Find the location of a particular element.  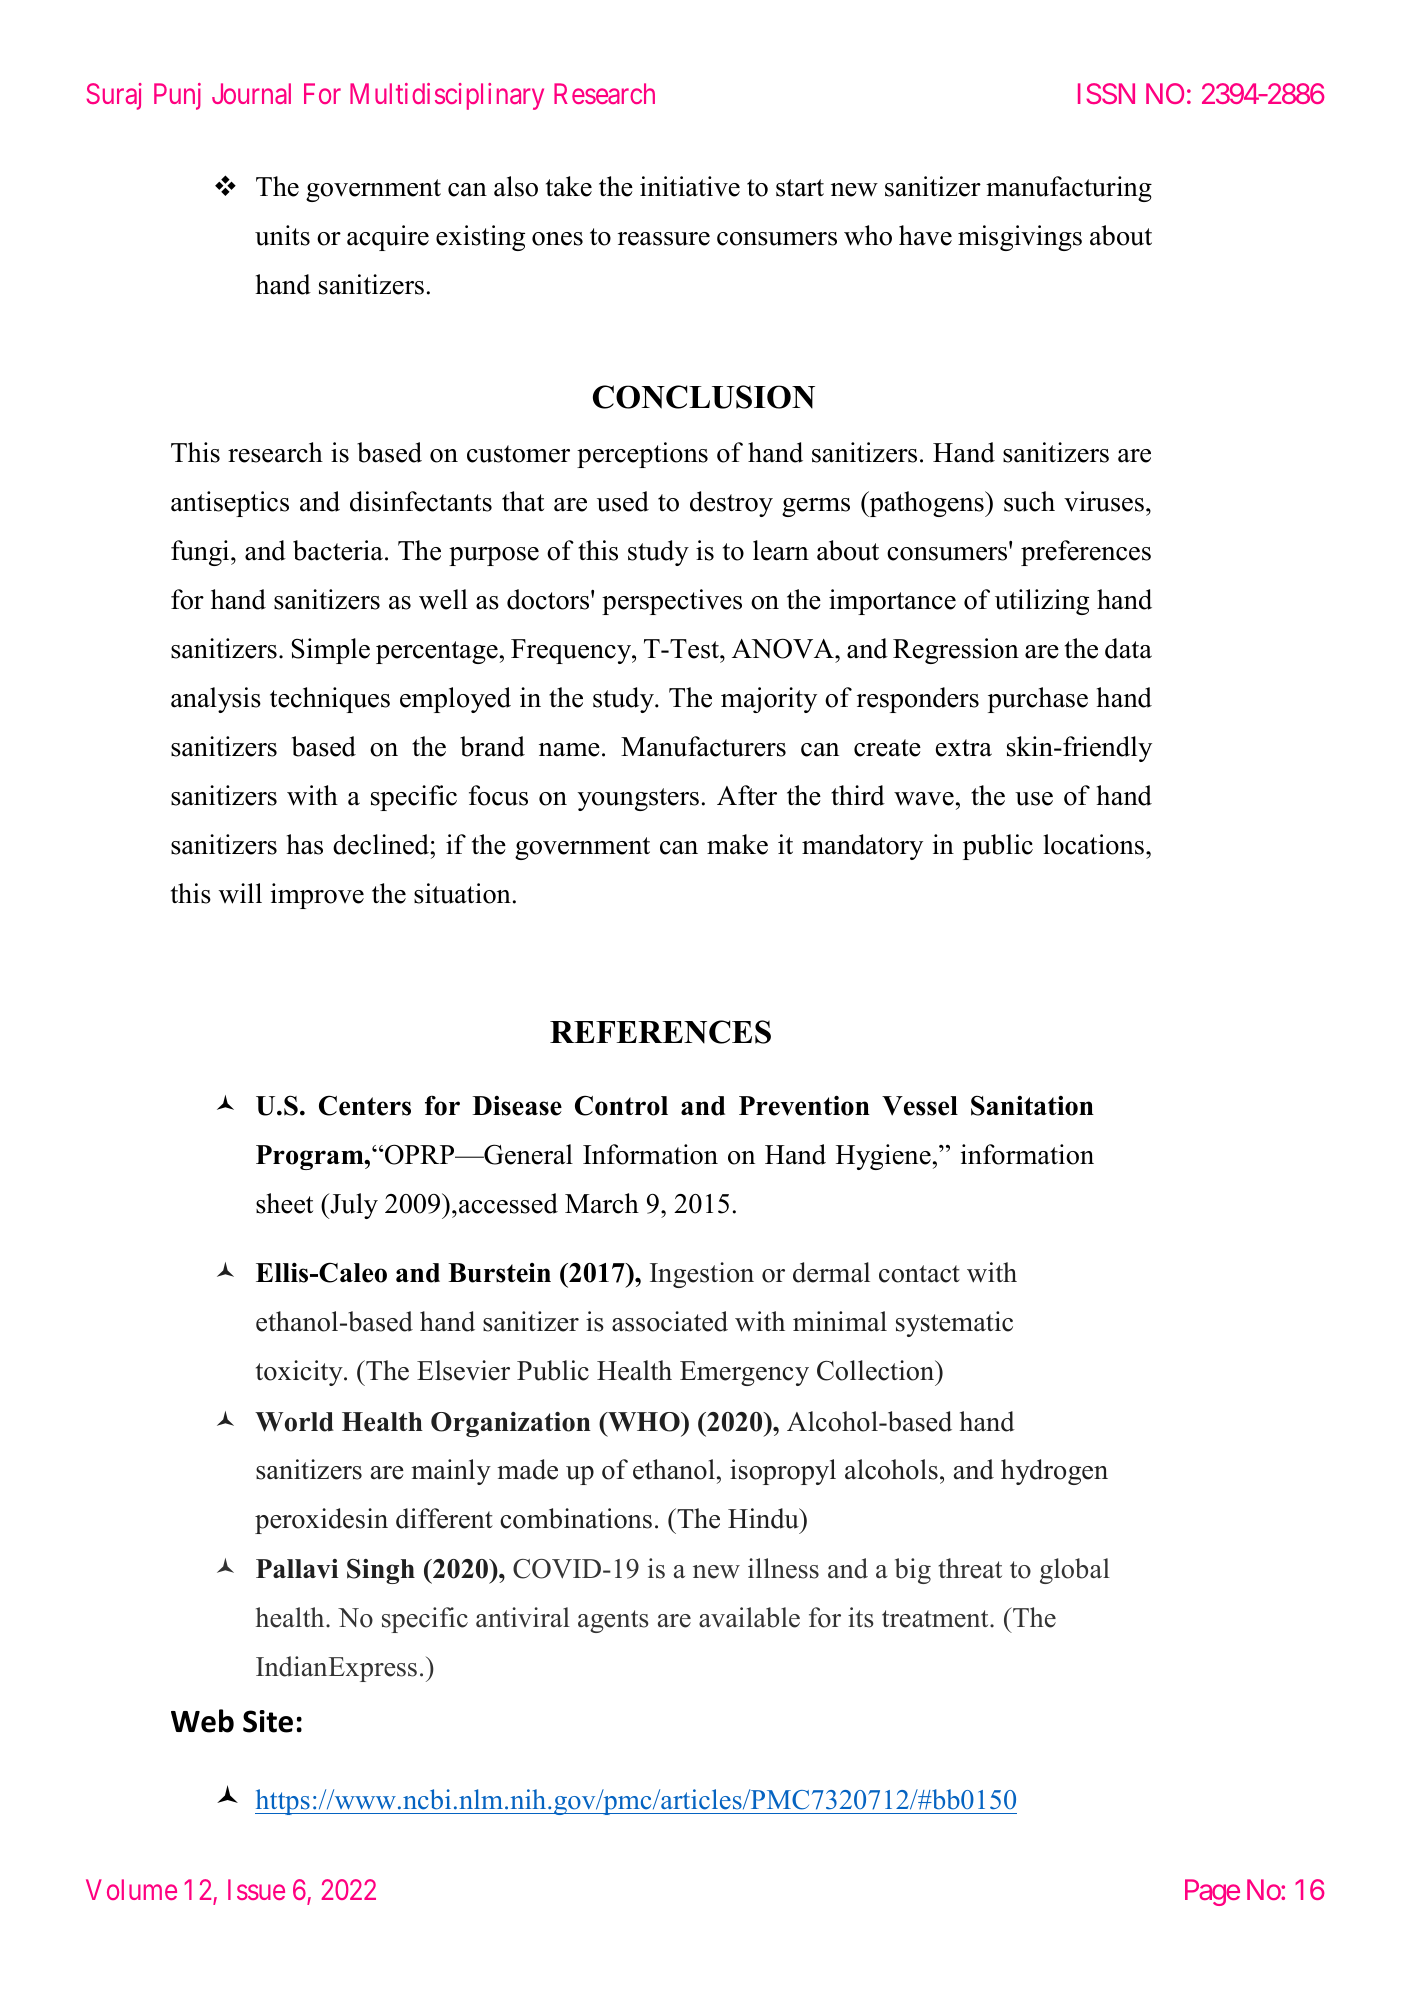

initiative is located at coordinates (690, 186).
